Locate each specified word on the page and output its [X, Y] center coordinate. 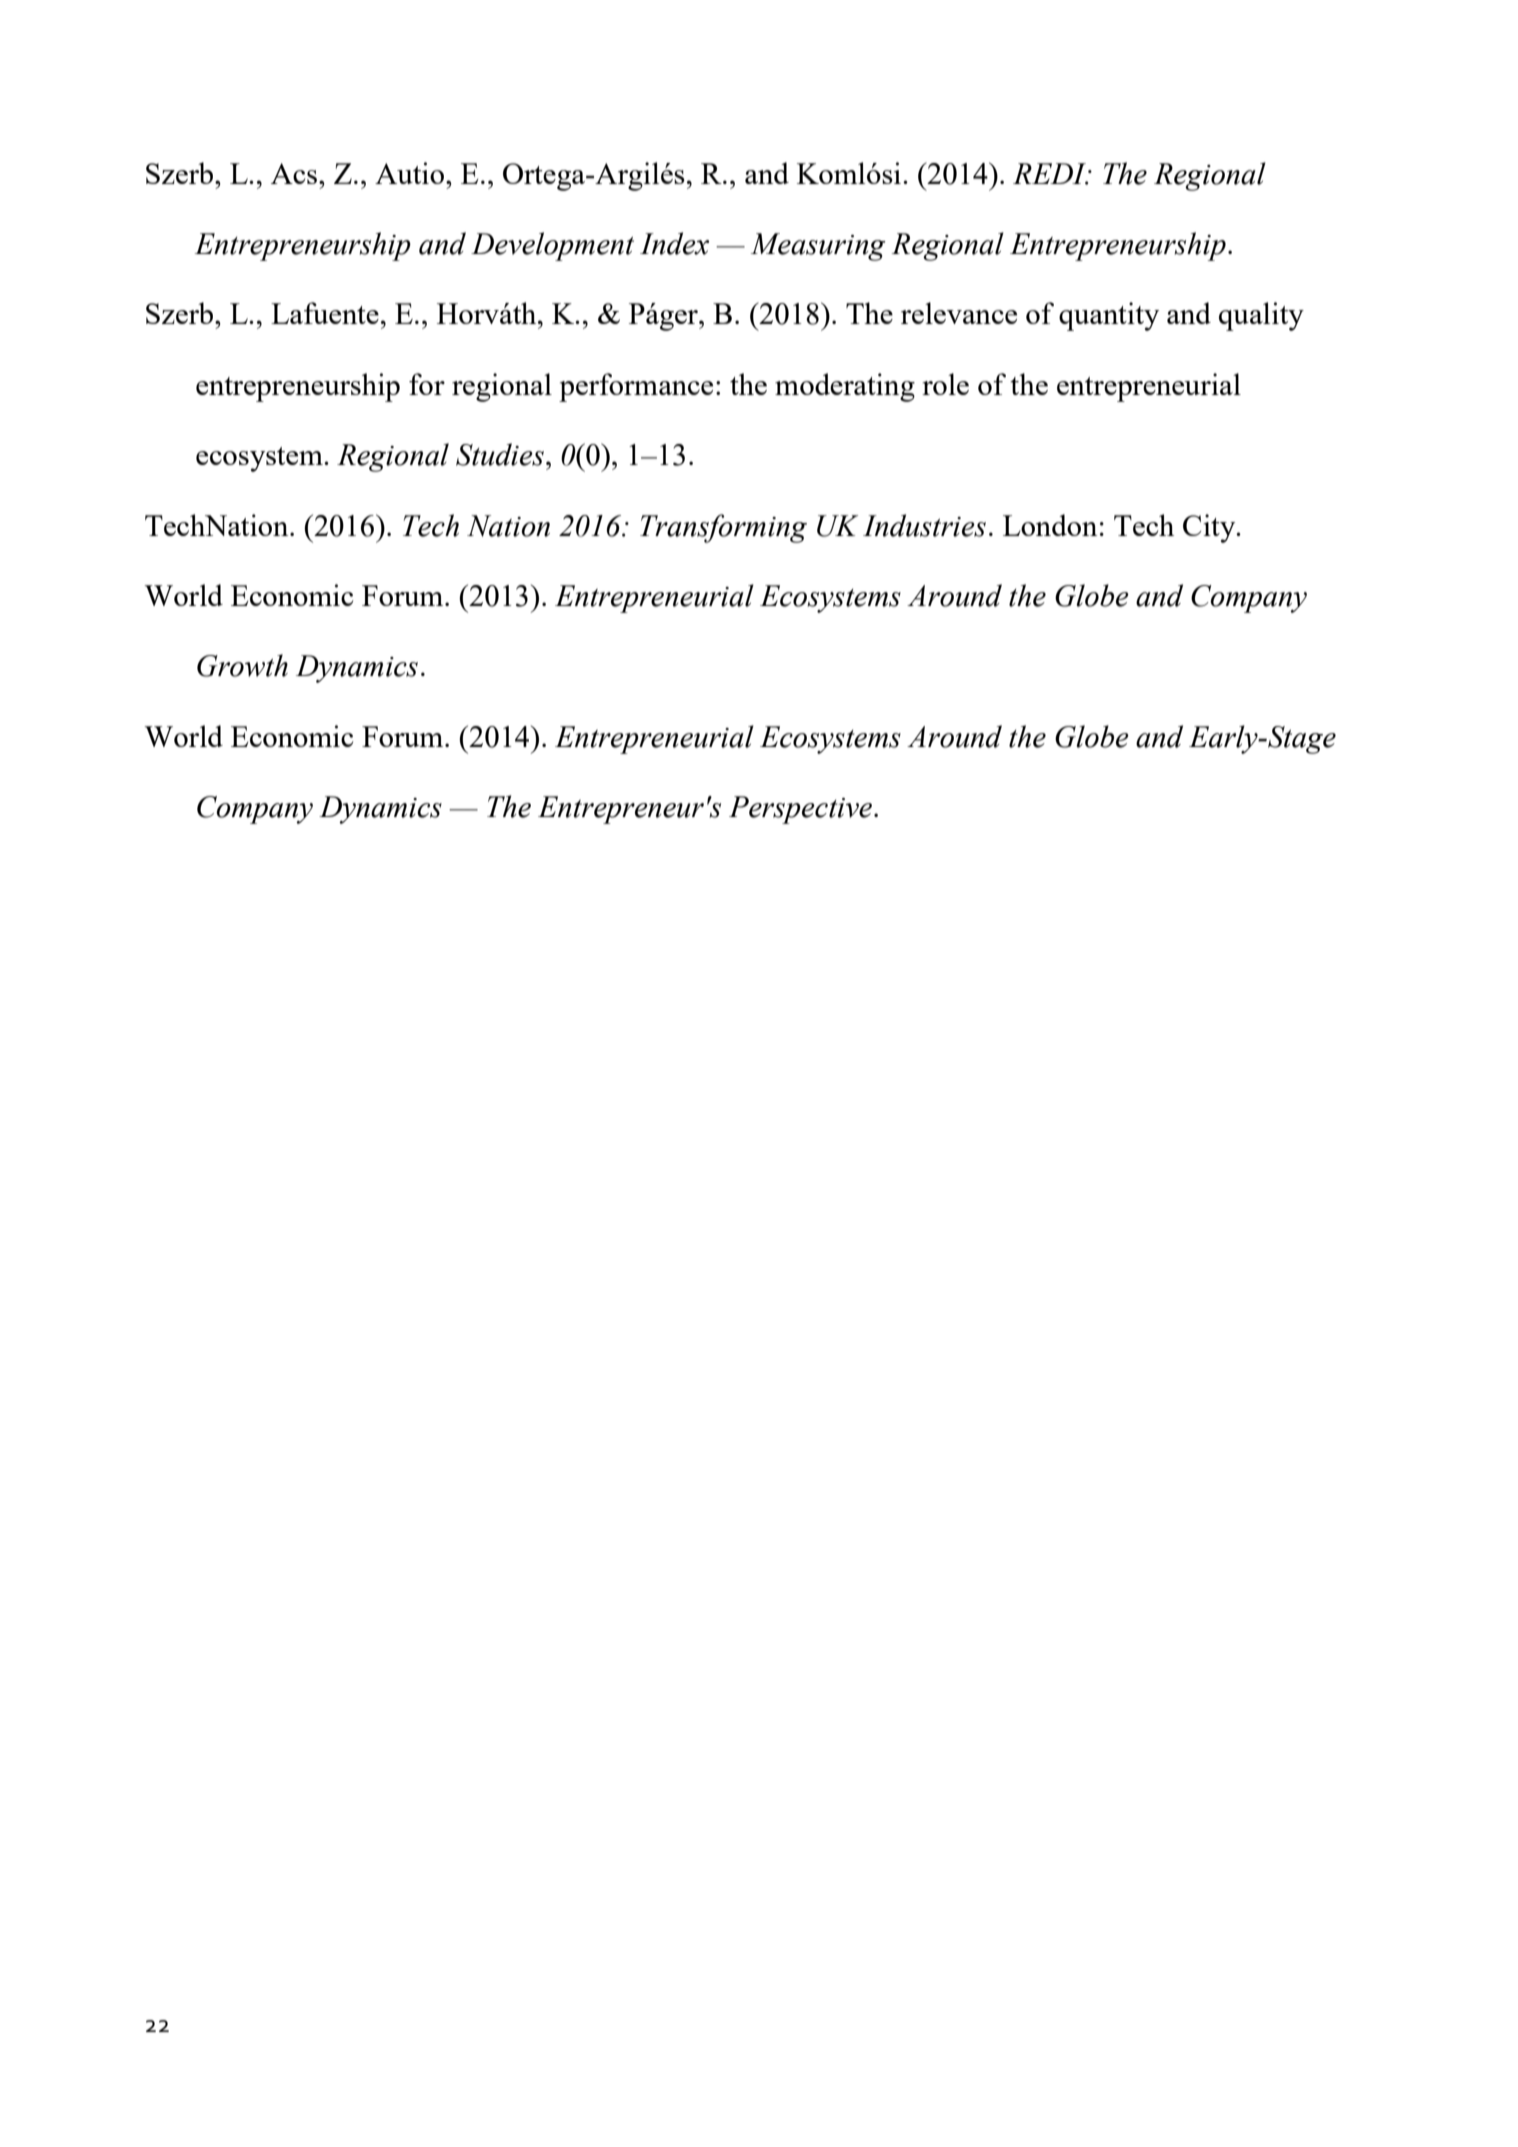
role [945, 384]
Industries [924, 525]
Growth [242, 665]
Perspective [802, 810]
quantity [1109, 316]
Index [674, 243]
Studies [500, 454]
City [1210, 528]
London [1050, 525]
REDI [1050, 174]
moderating [845, 387]
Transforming [723, 528]
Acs [295, 173]
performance [636, 387]
